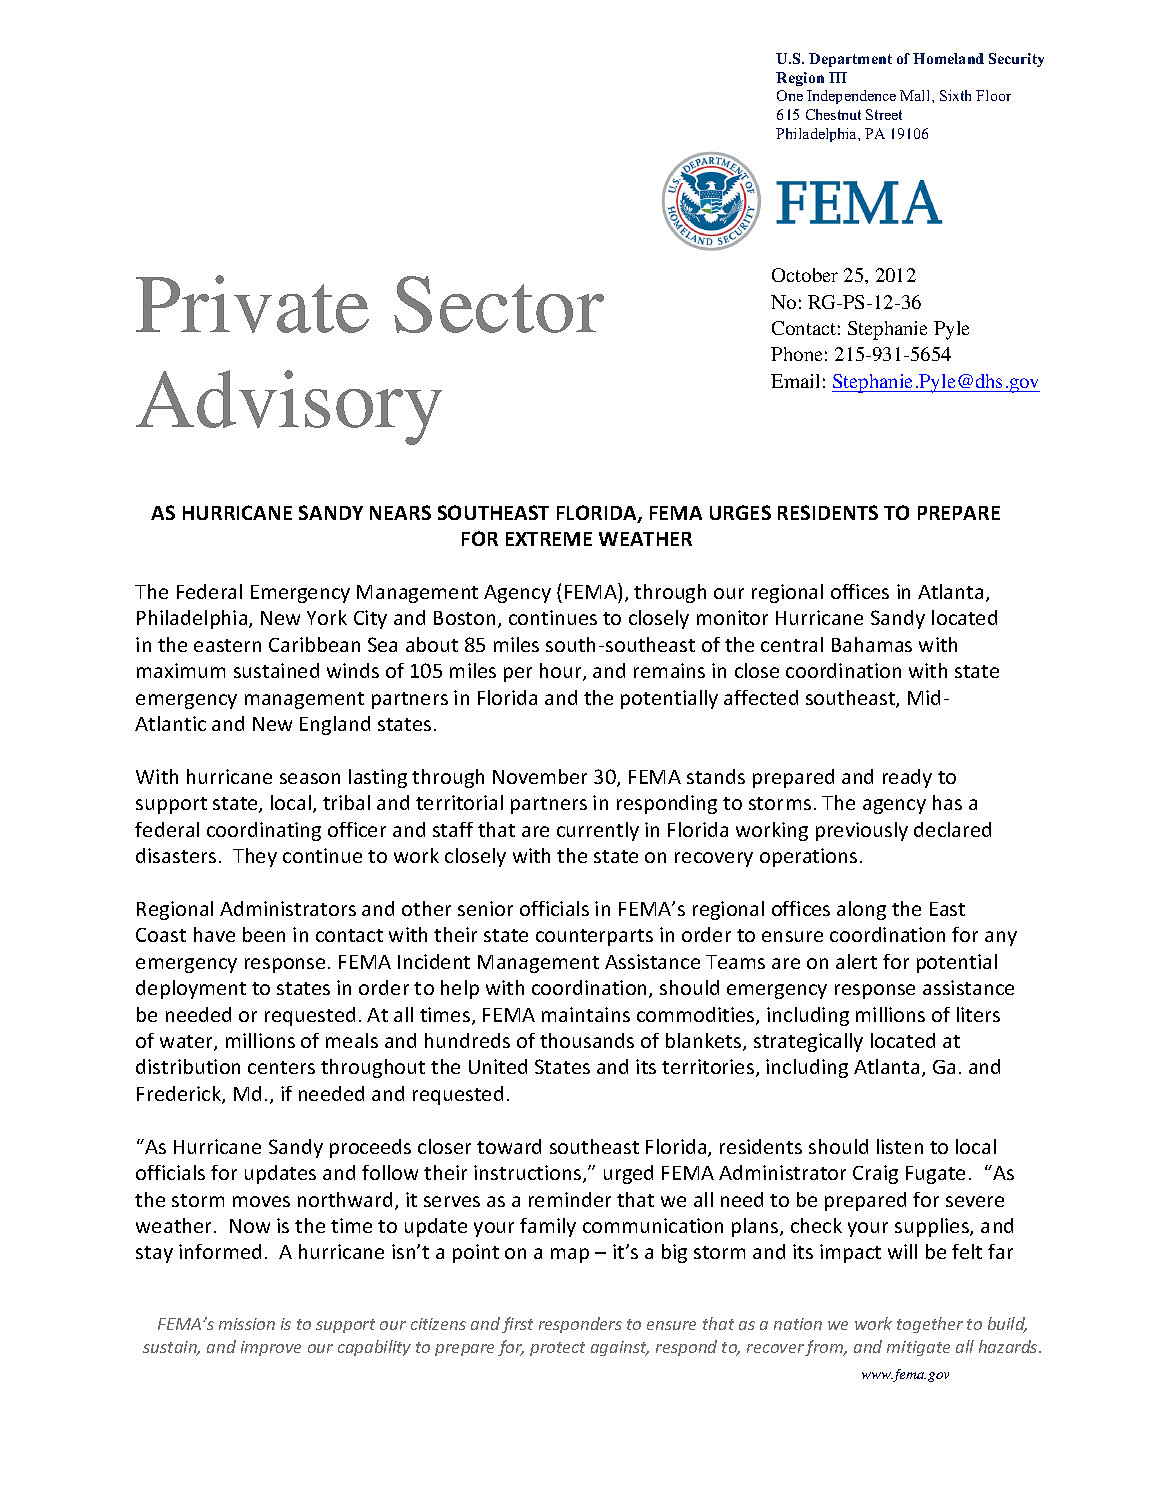 The height and width of the page is (1494, 1154). I want to click on mission, so click(247, 1324).
